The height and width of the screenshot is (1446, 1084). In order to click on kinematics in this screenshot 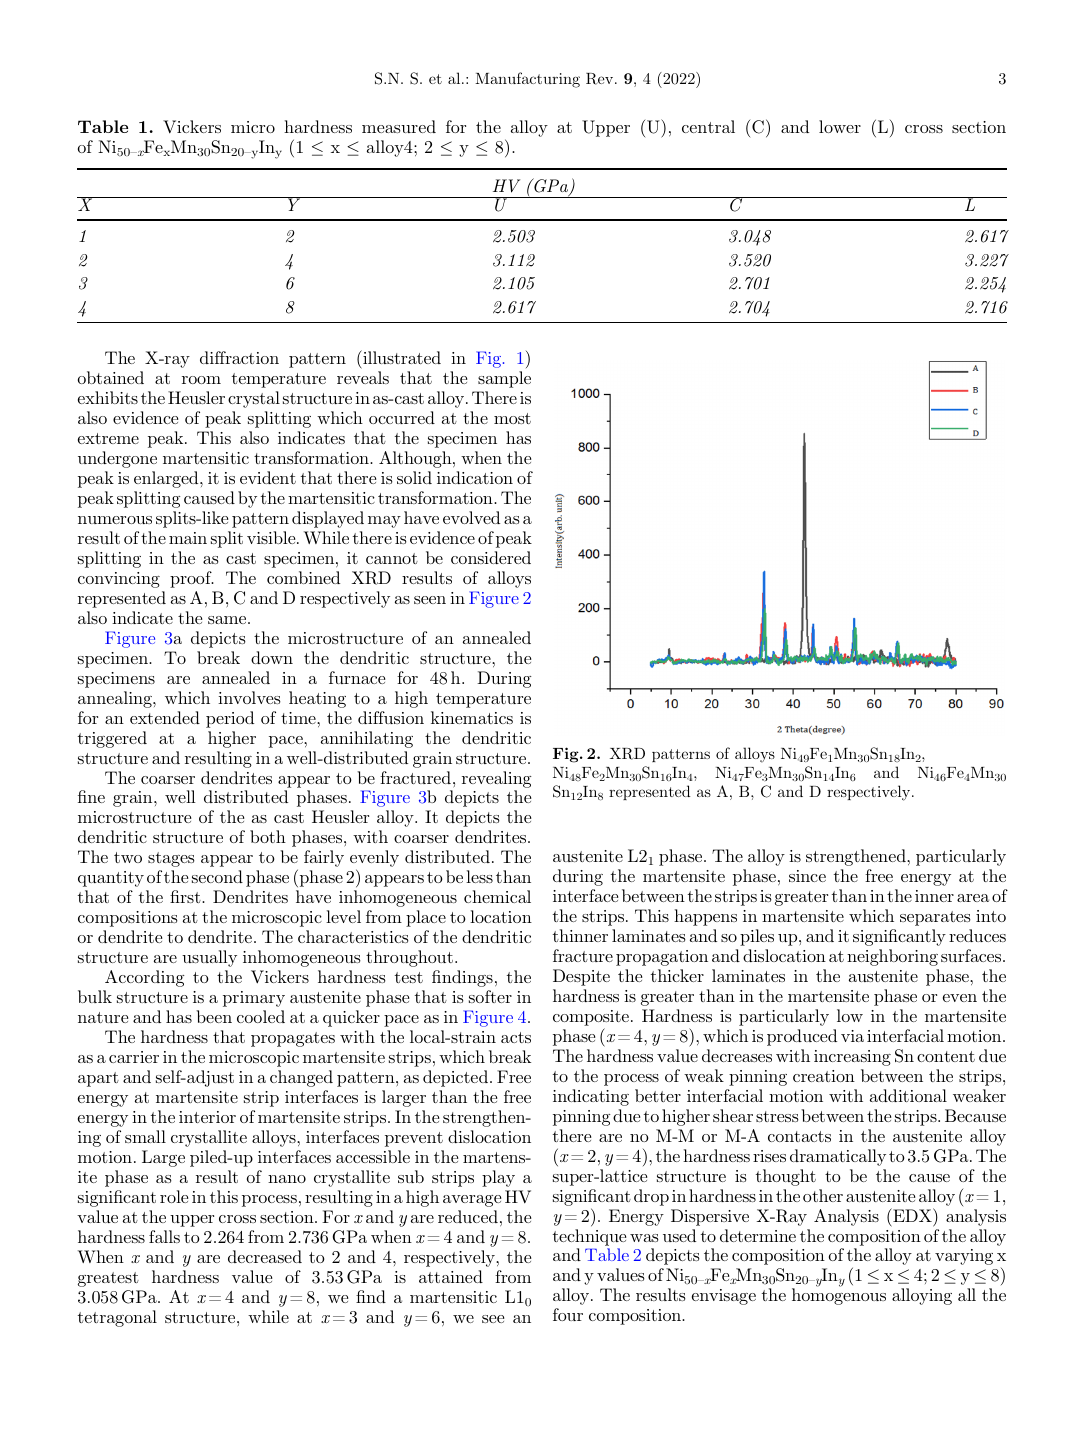, I will do `click(472, 717)`.
